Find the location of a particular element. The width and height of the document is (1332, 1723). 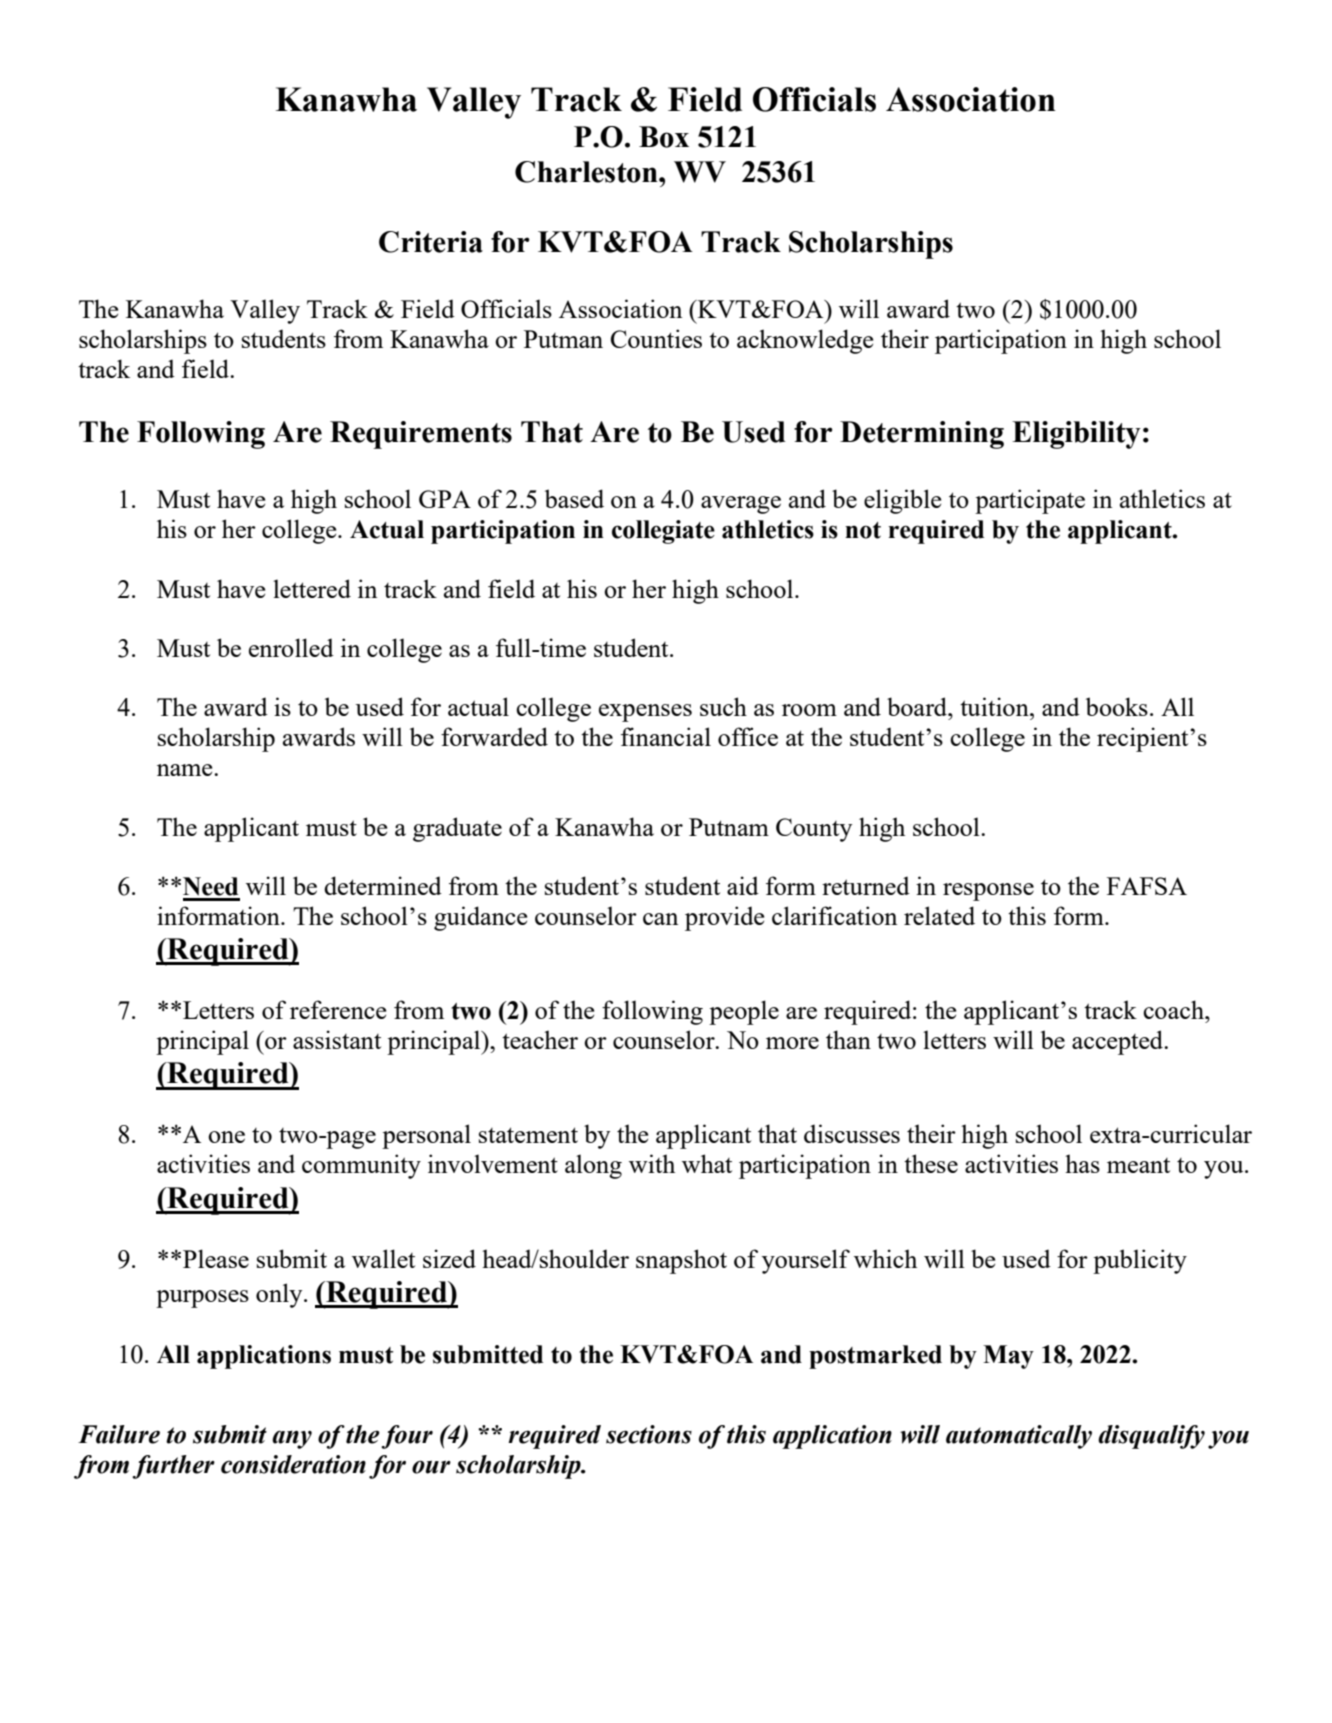

has is located at coordinates (1082, 1163).
